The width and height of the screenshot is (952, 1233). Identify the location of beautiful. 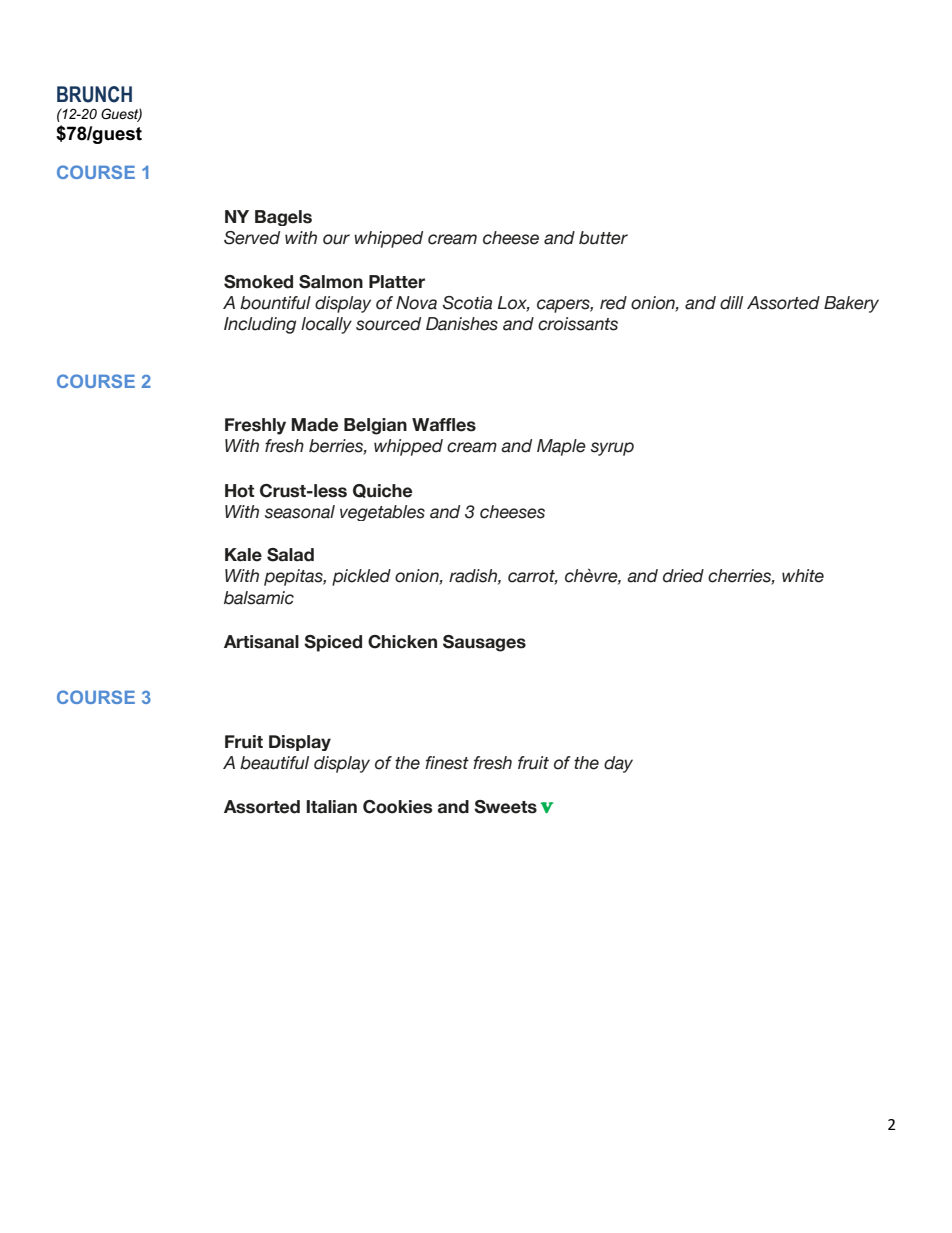
(274, 763).
